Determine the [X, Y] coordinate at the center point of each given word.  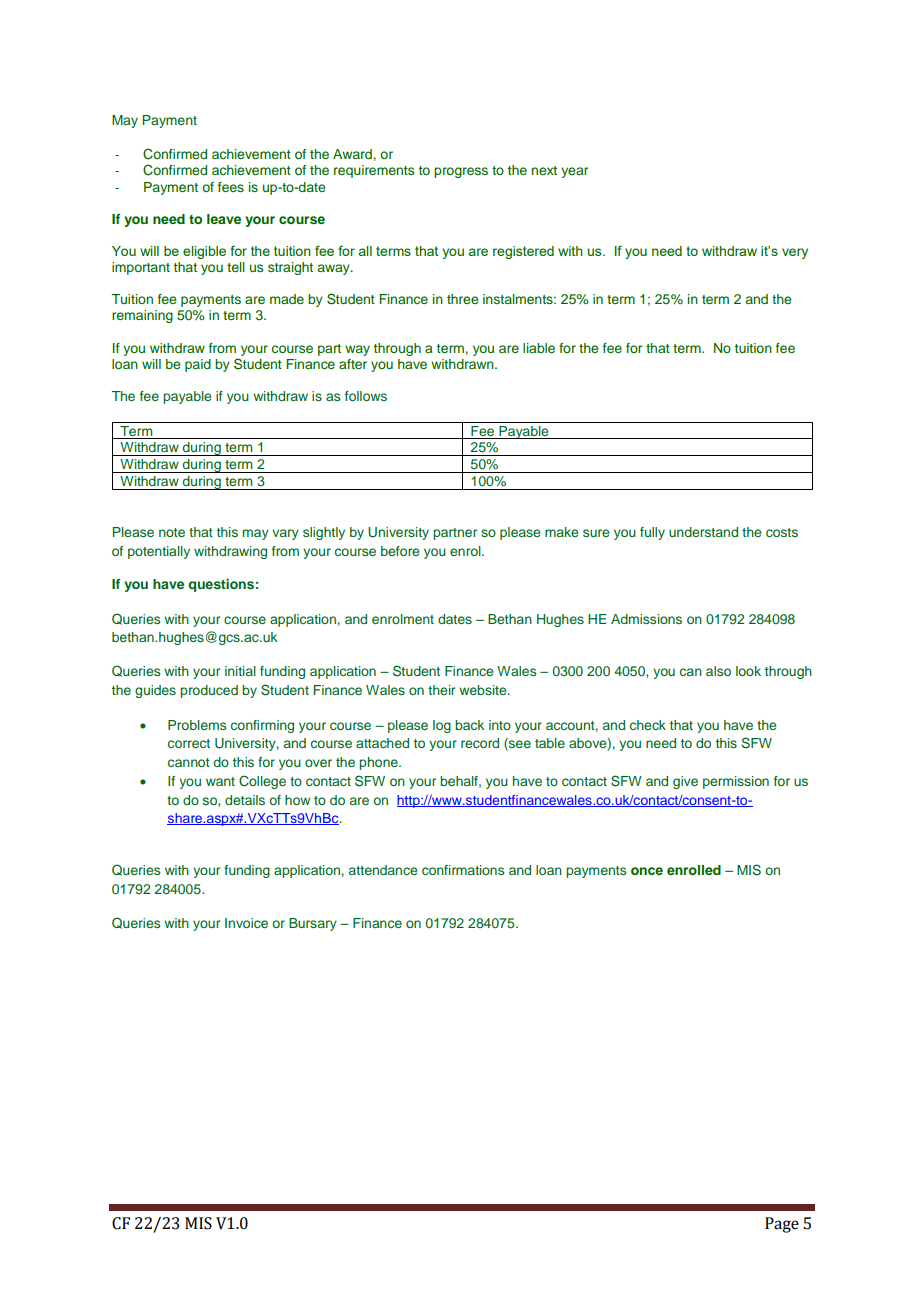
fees [231, 187]
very [795, 253]
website [484, 690]
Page [782, 1225]
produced [209, 691]
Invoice [246, 923]
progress [461, 172]
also [718, 671]
